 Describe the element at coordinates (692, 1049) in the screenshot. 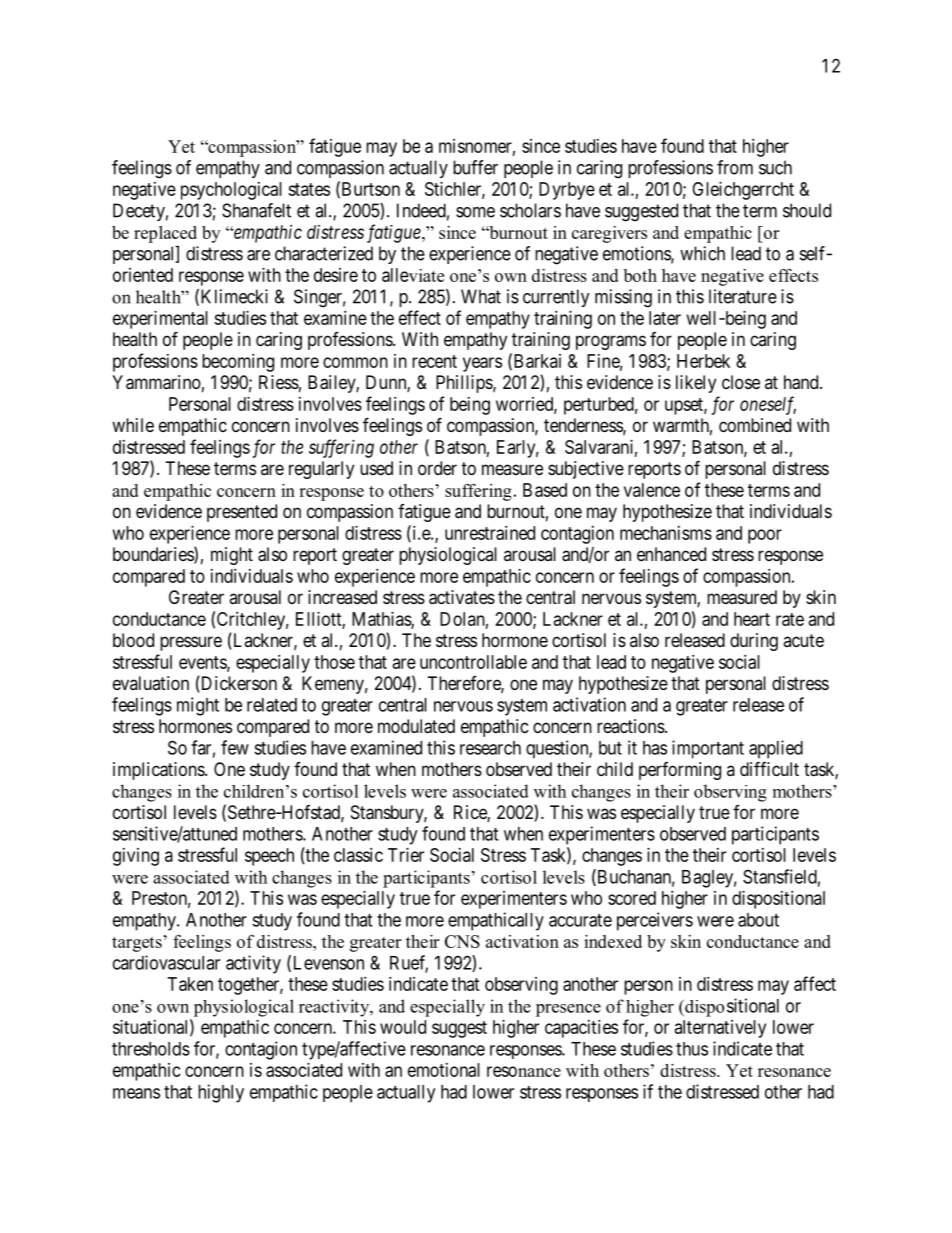

I see `thus` at that location.
